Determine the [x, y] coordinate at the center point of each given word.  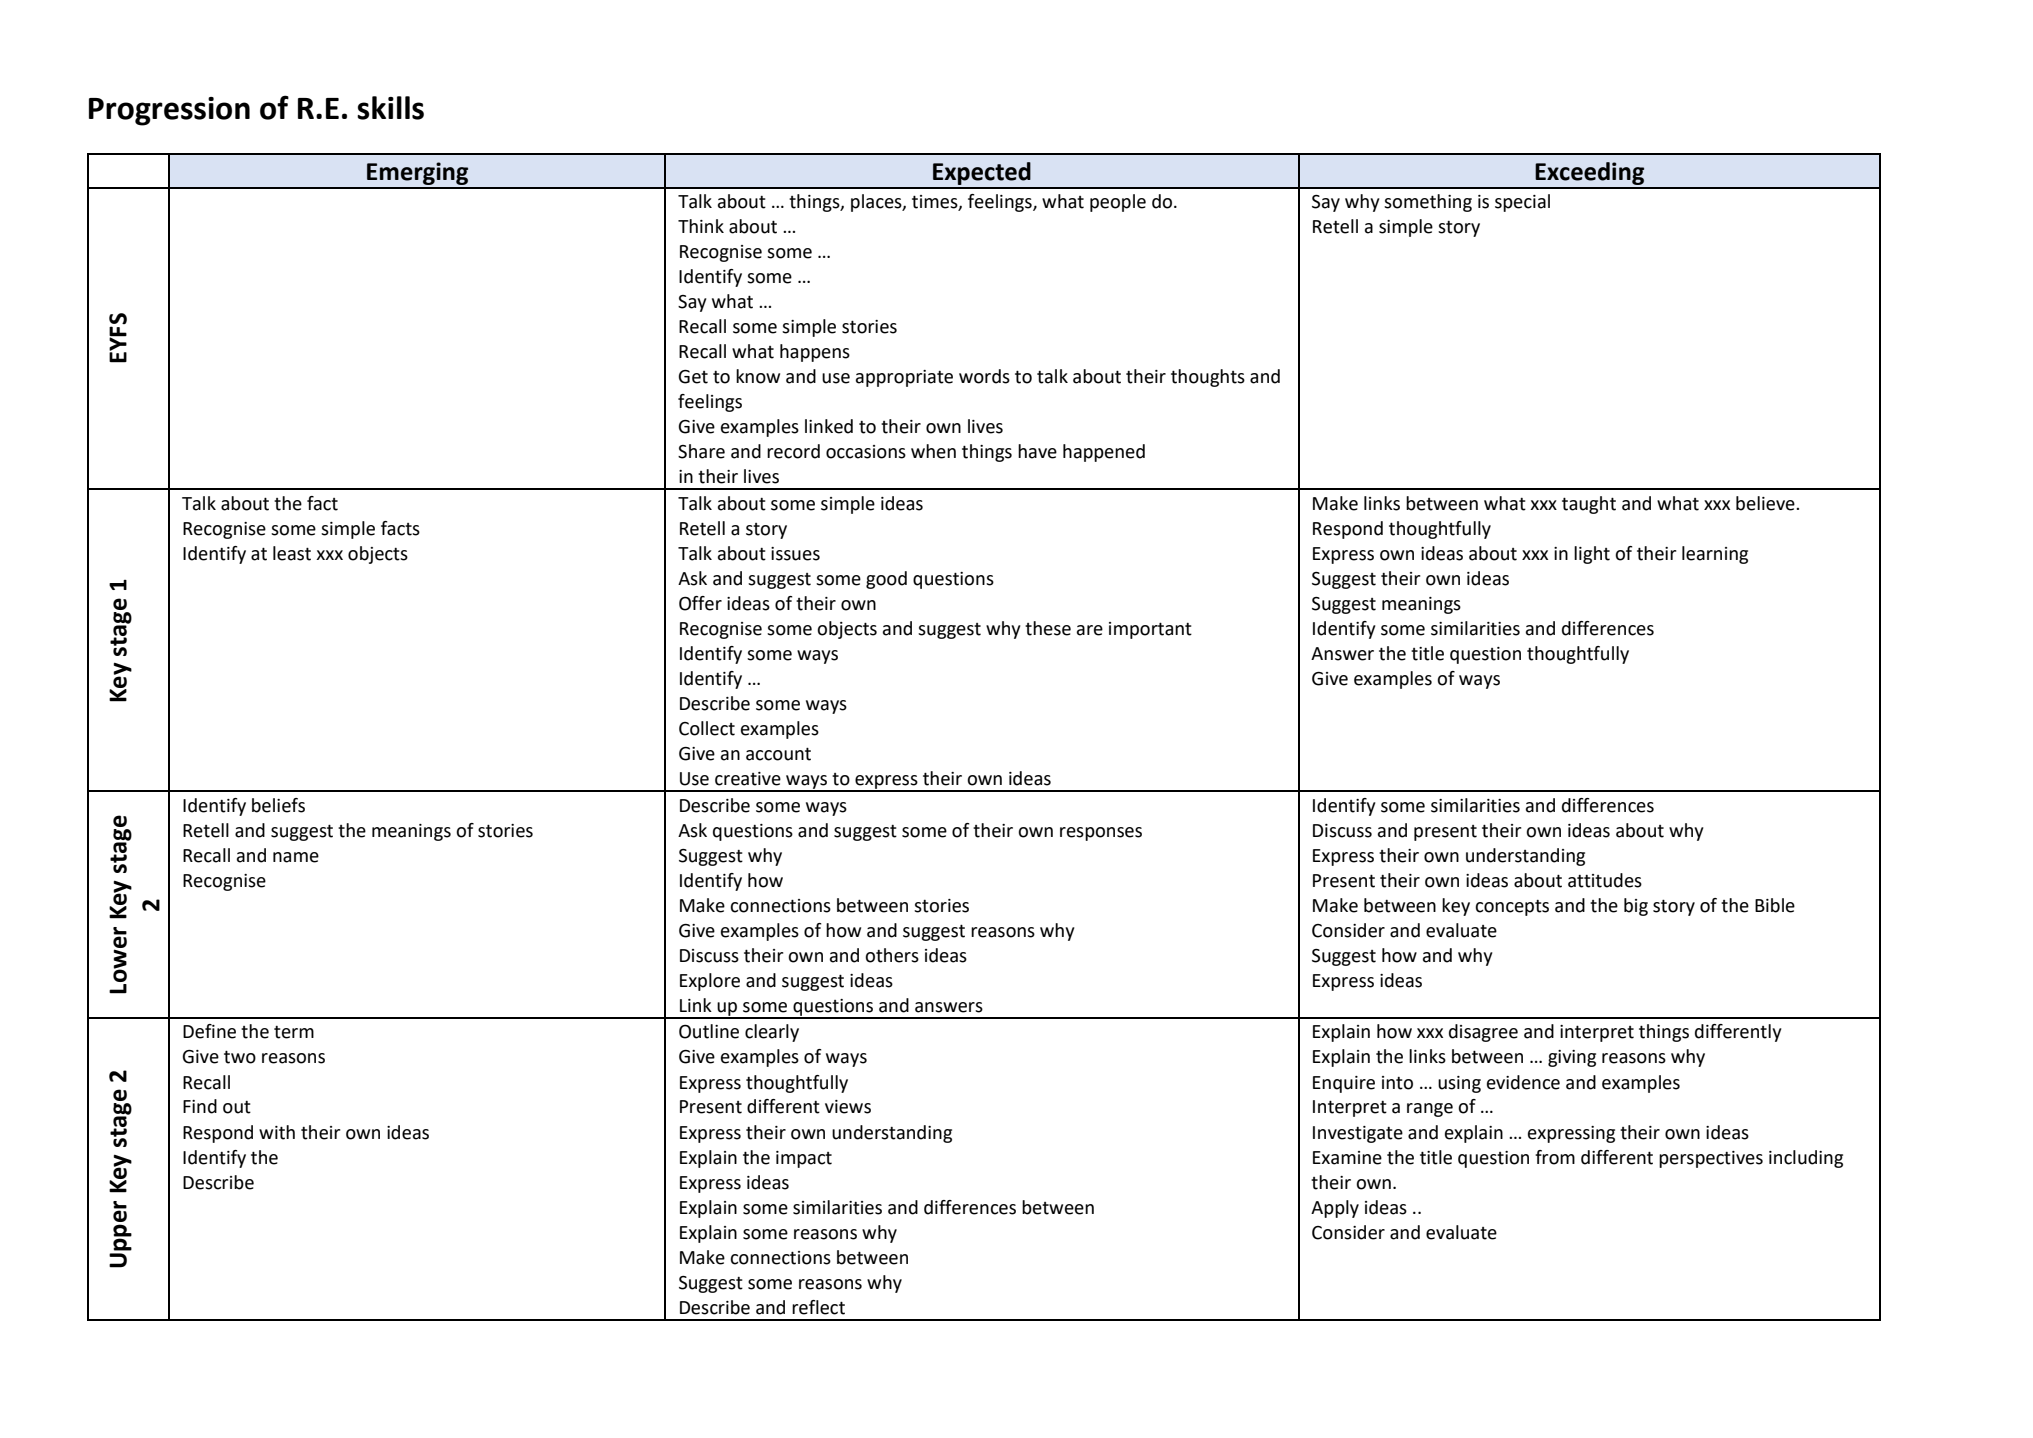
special [1522, 203]
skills [390, 108]
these [1048, 628]
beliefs [278, 805]
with [277, 1132]
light [1592, 555]
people [1118, 203]
